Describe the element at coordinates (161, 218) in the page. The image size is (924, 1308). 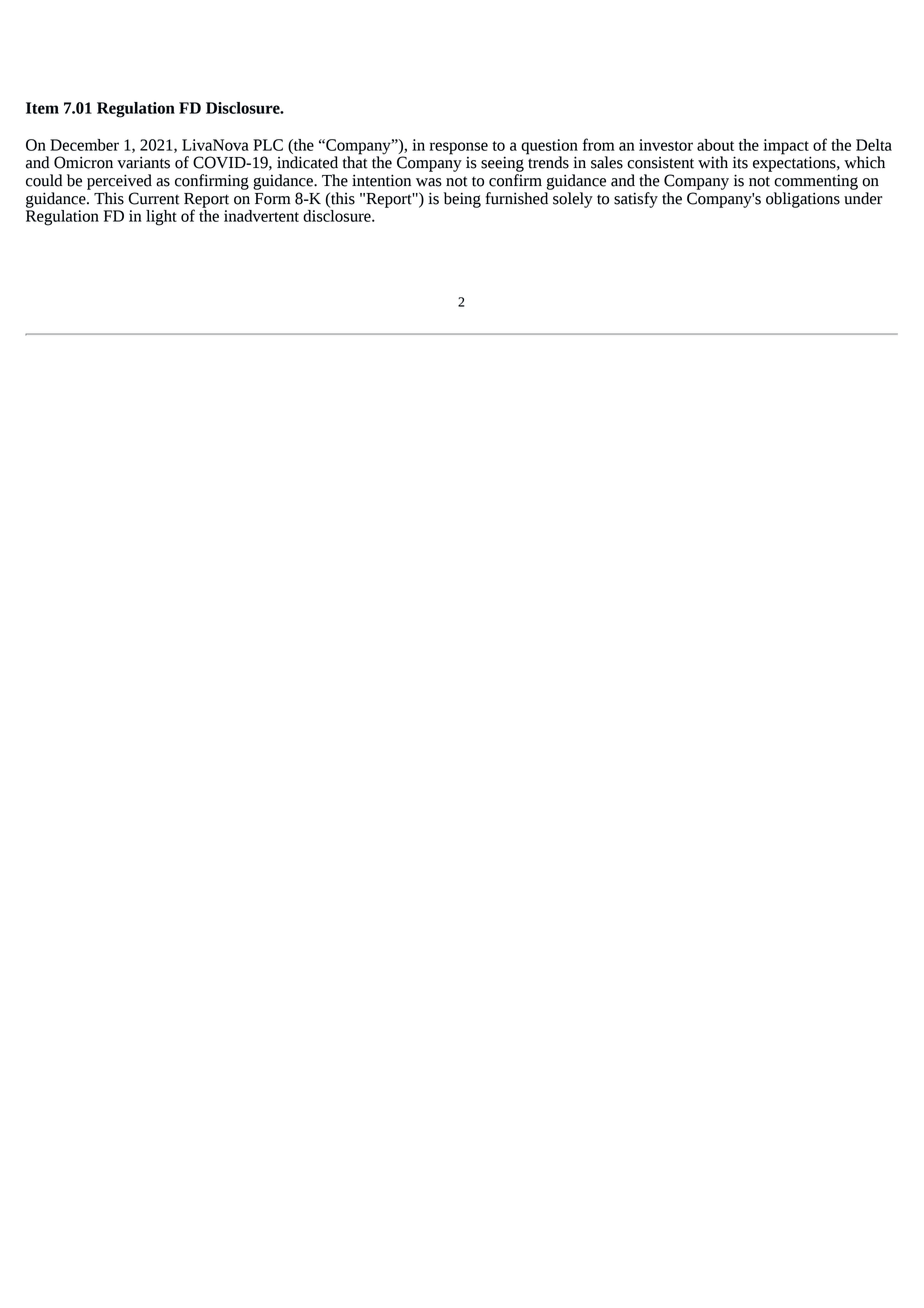
I see `light` at that location.
